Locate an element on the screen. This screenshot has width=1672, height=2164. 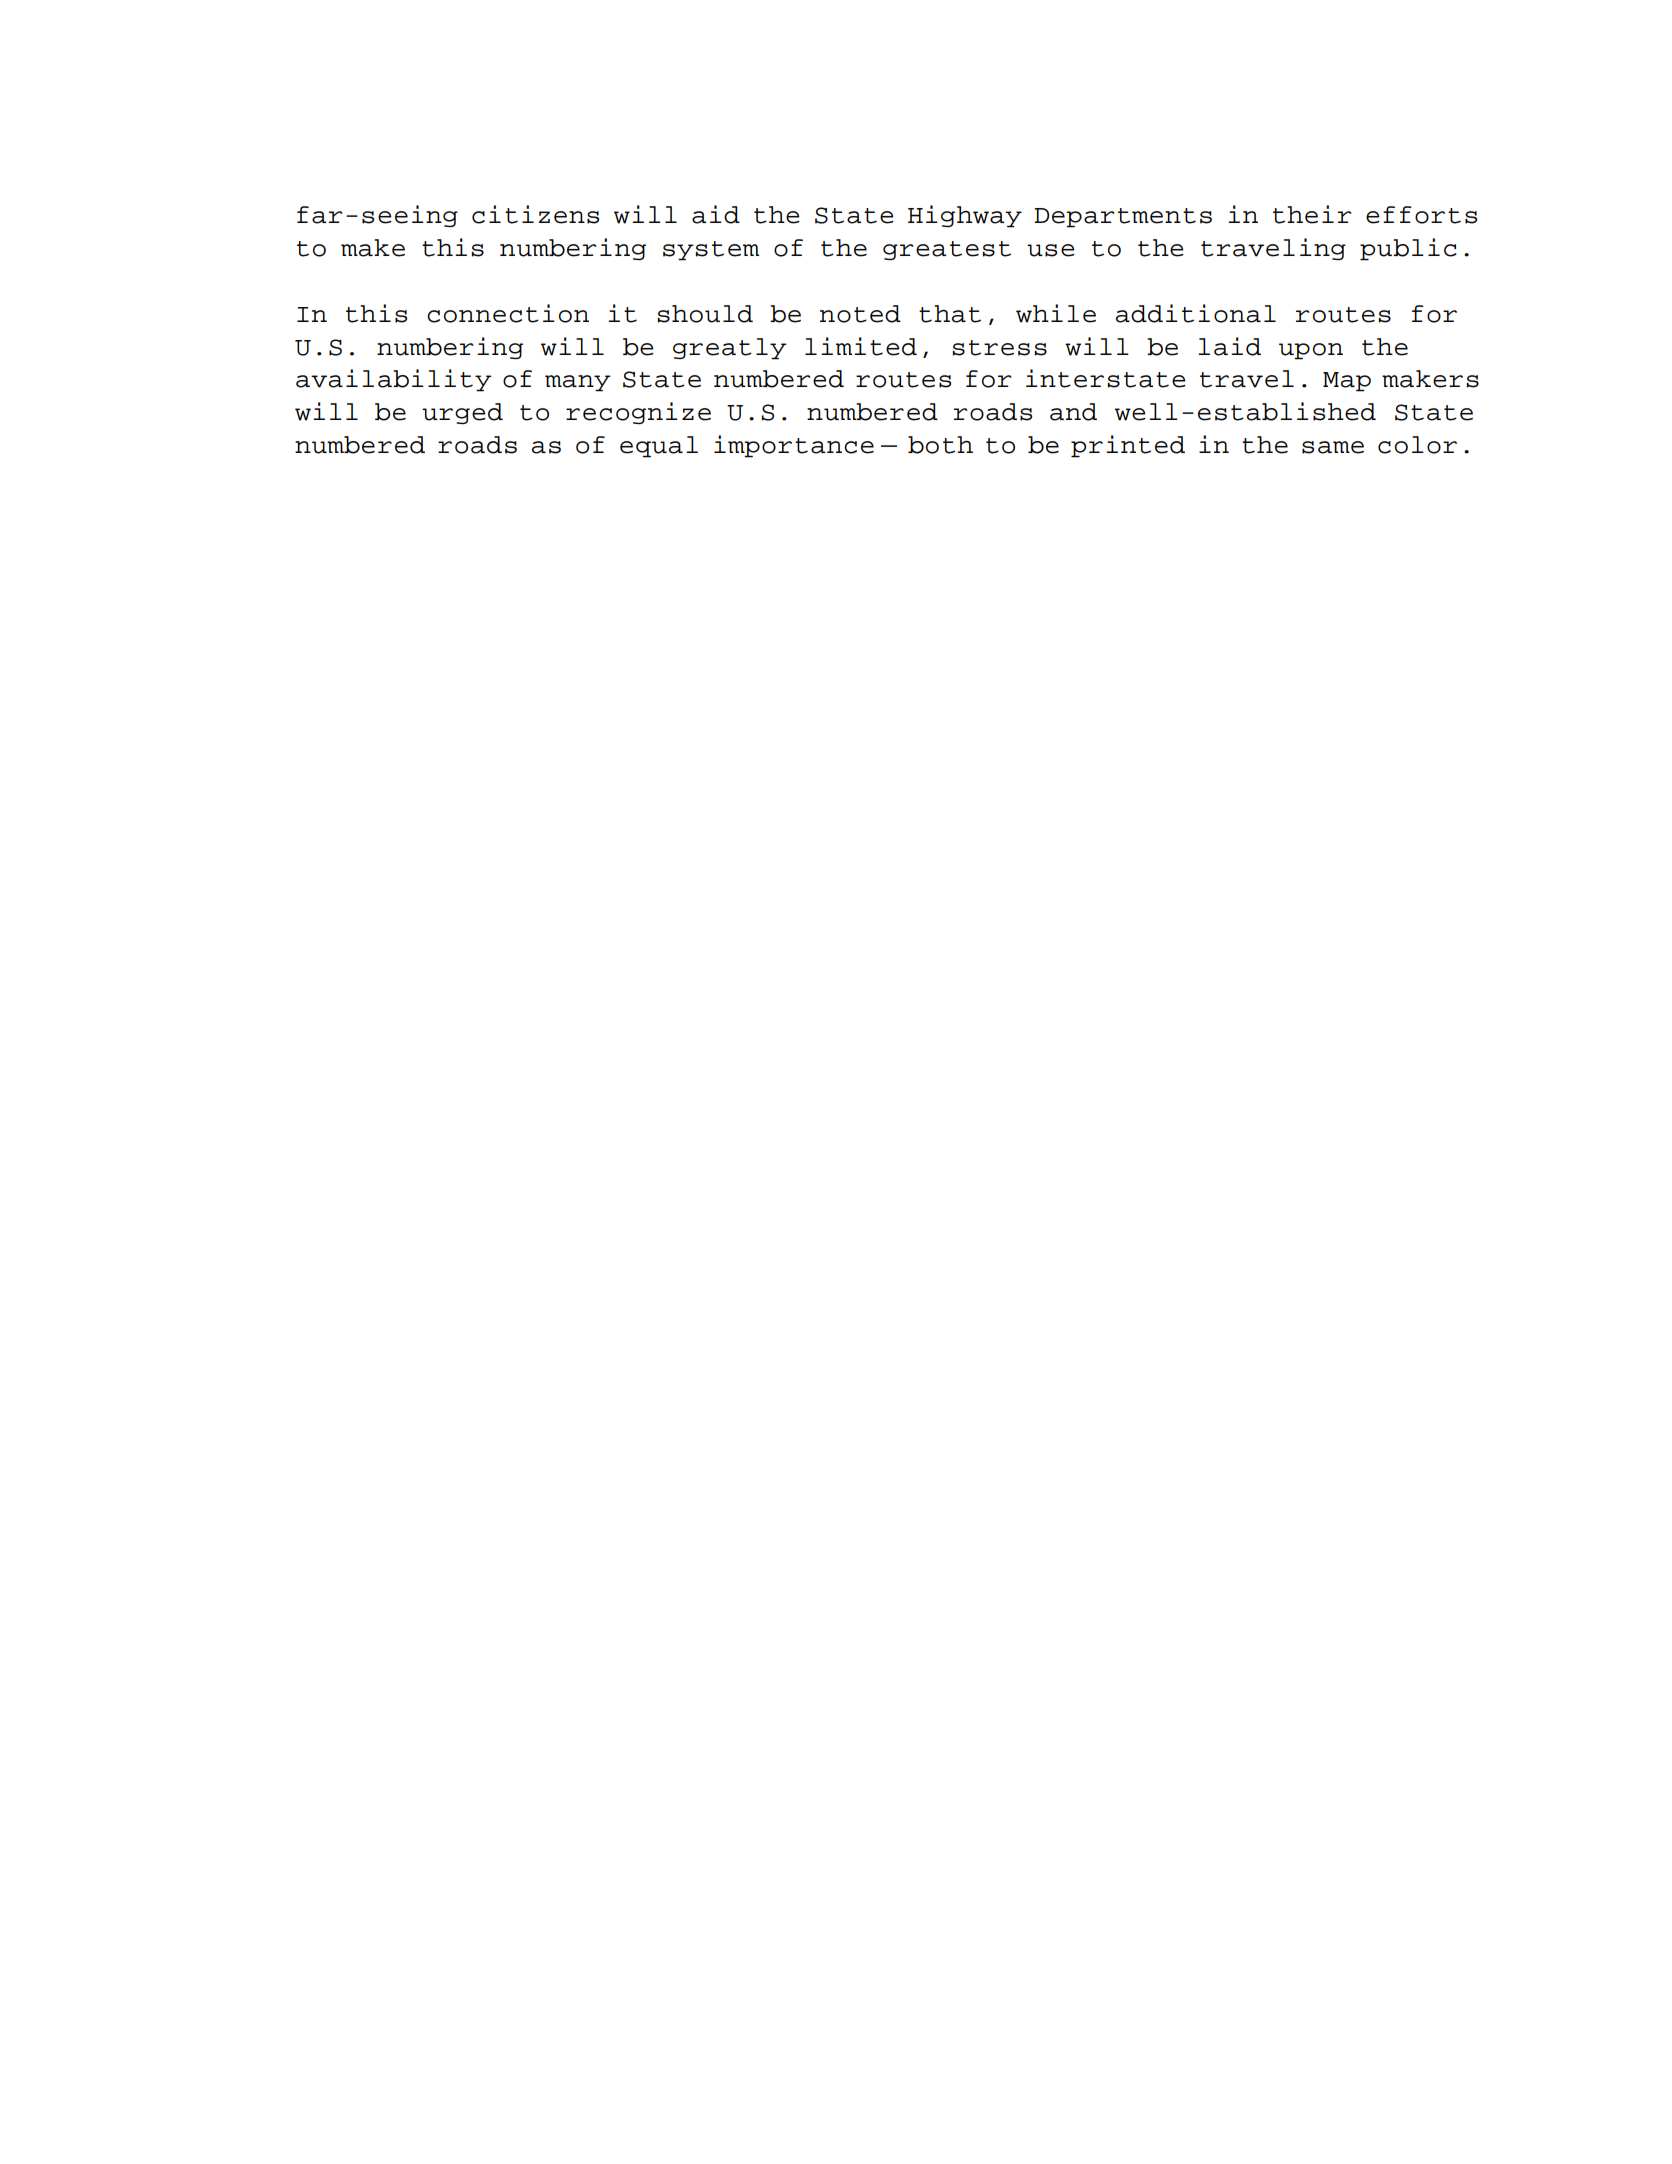
their is located at coordinates (1312, 214).
